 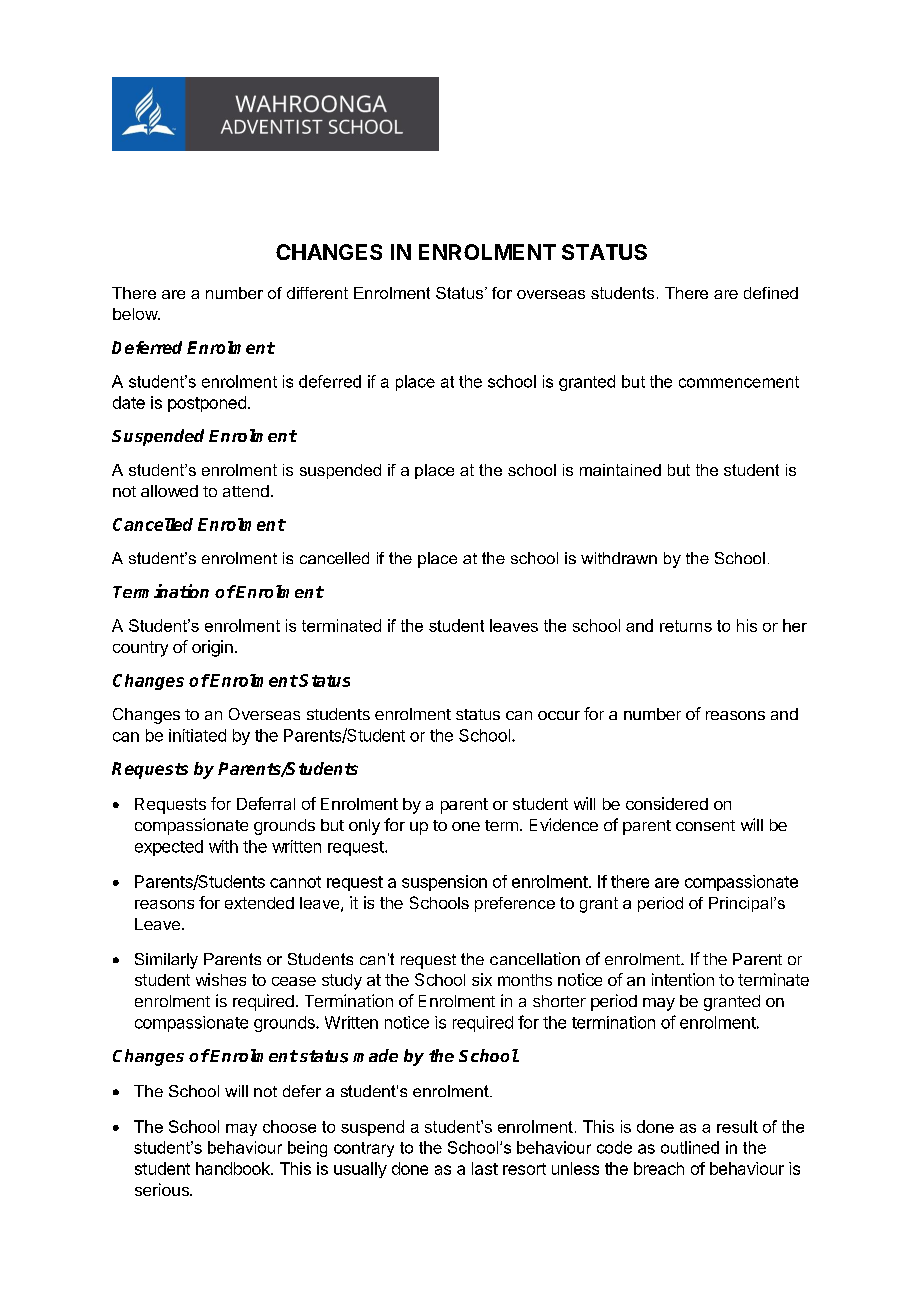 What do you see at coordinates (136, 314) in the screenshot?
I see `below` at bounding box center [136, 314].
